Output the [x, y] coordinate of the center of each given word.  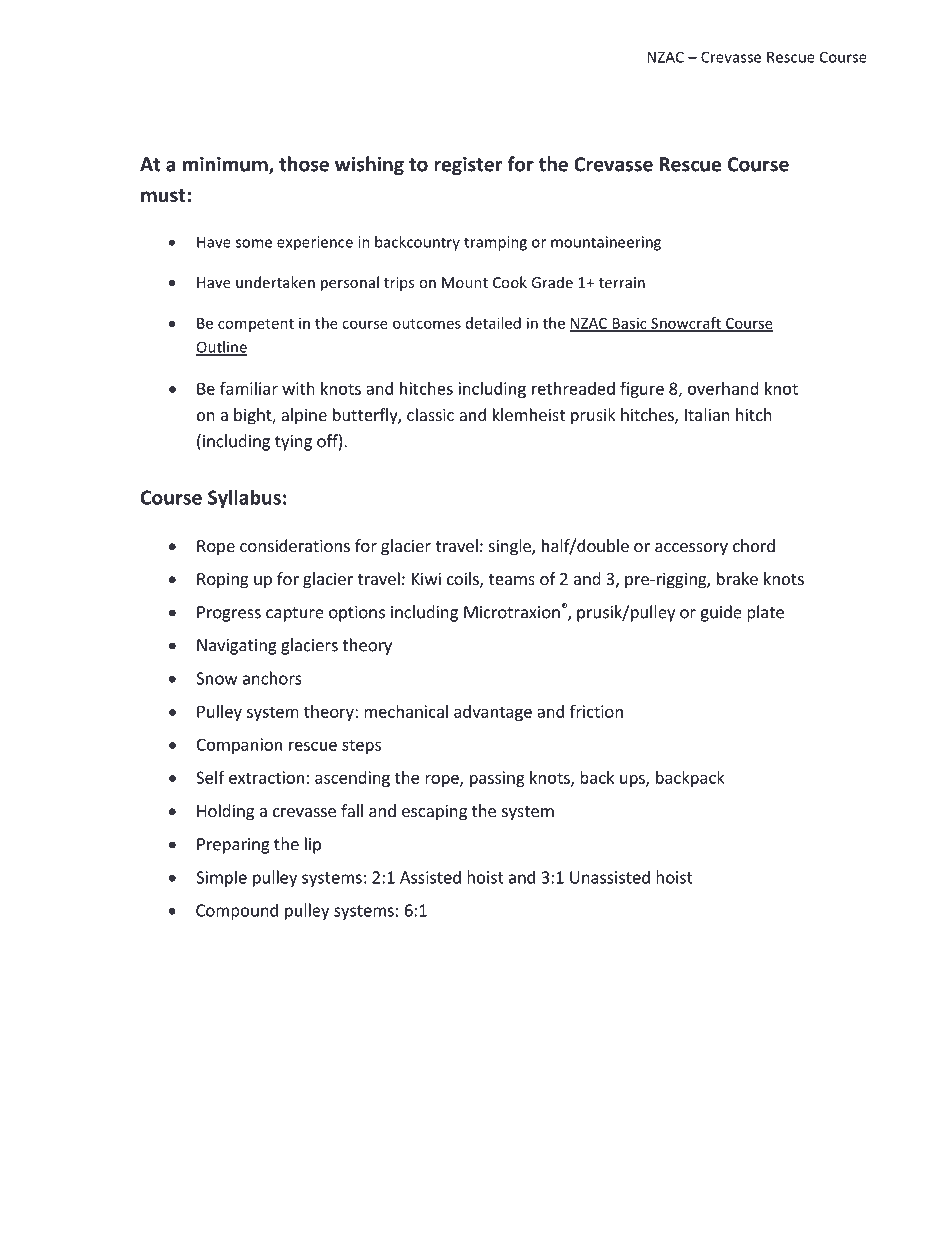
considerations [295, 545]
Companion [239, 746]
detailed [493, 323]
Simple [221, 878]
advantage [493, 713]
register [468, 166]
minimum [226, 165]
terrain [622, 282]
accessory [691, 549]
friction [596, 711]
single [511, 547]
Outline [222, 348]
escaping [434, 812]
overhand [723, 388]
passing [497, 779]
